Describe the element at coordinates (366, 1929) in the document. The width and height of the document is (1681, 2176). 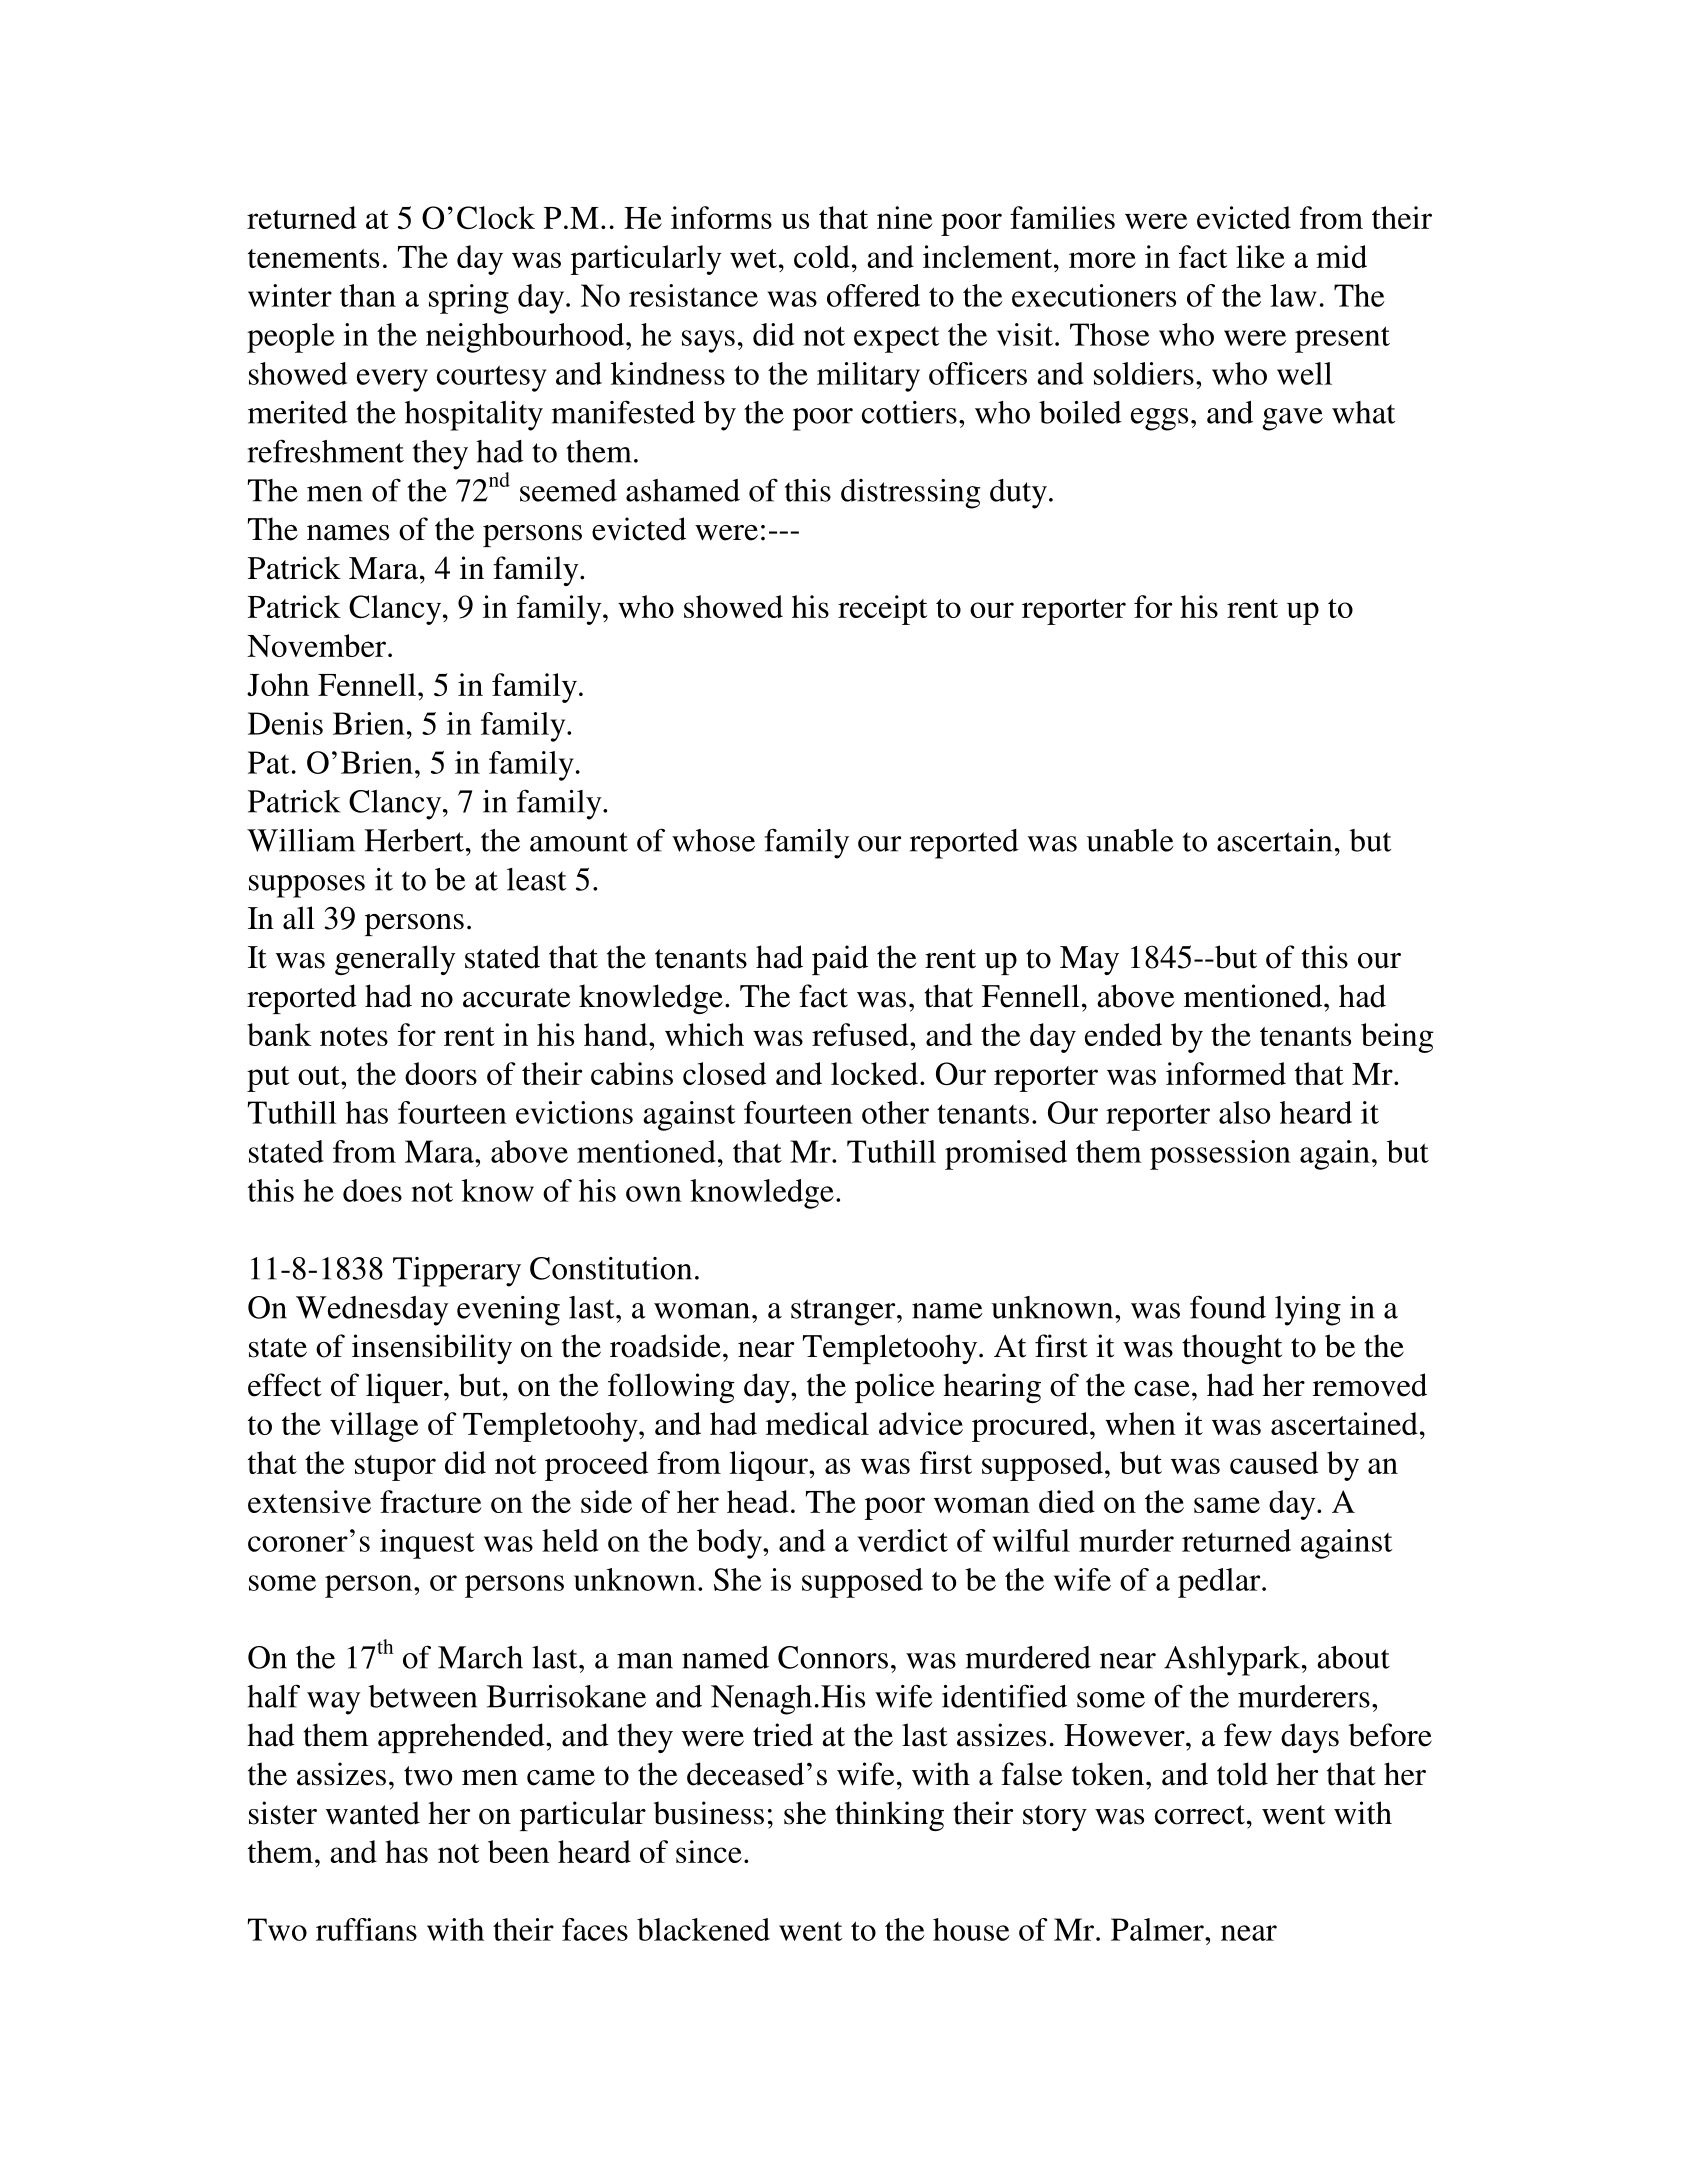
I see `ruffians` at that location.
